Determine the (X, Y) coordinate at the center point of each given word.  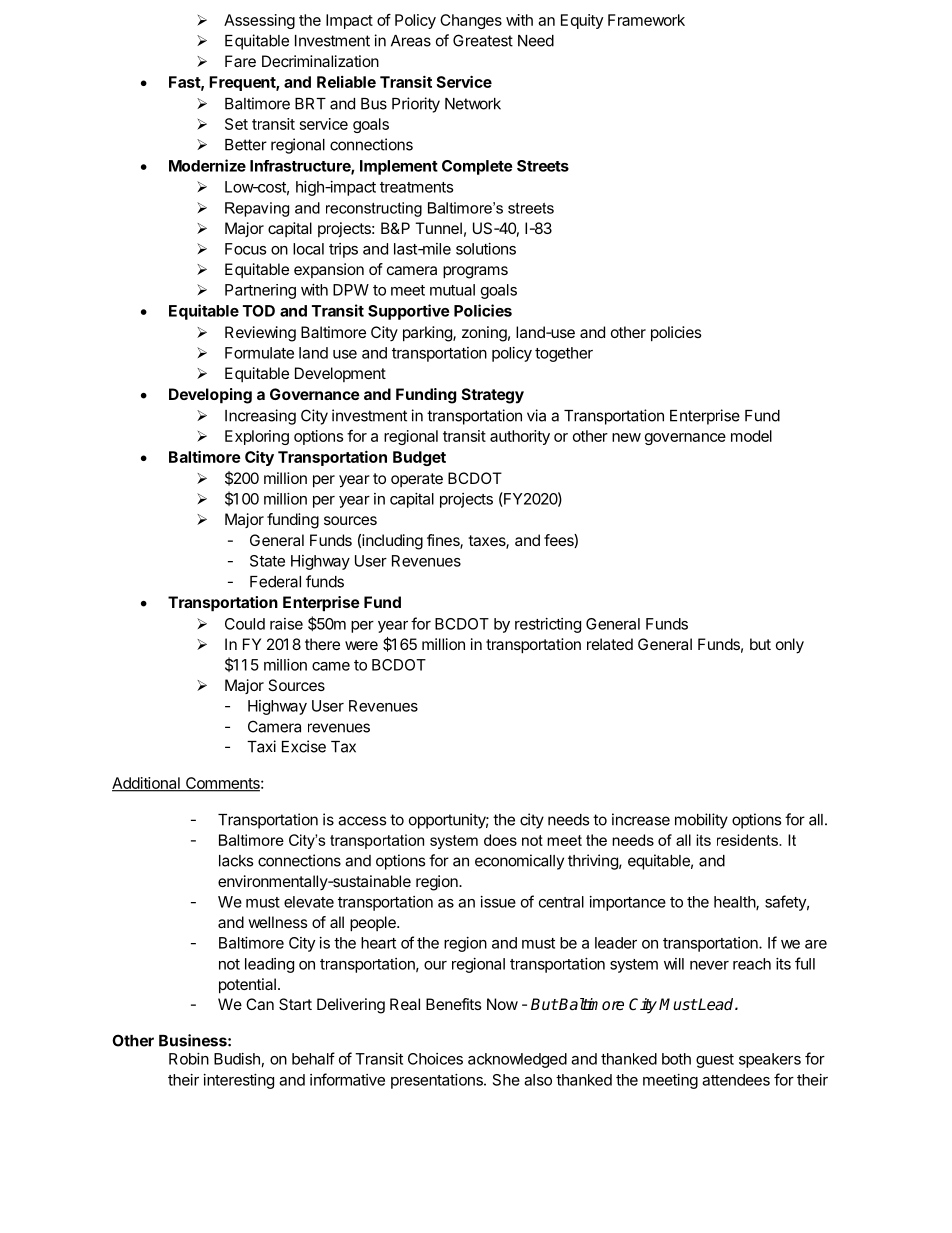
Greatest (483, 40)
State (267, 561)
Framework (646, 20)
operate (417, 480)
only (790, 646)
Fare (240, 61)
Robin (189, 1059)
